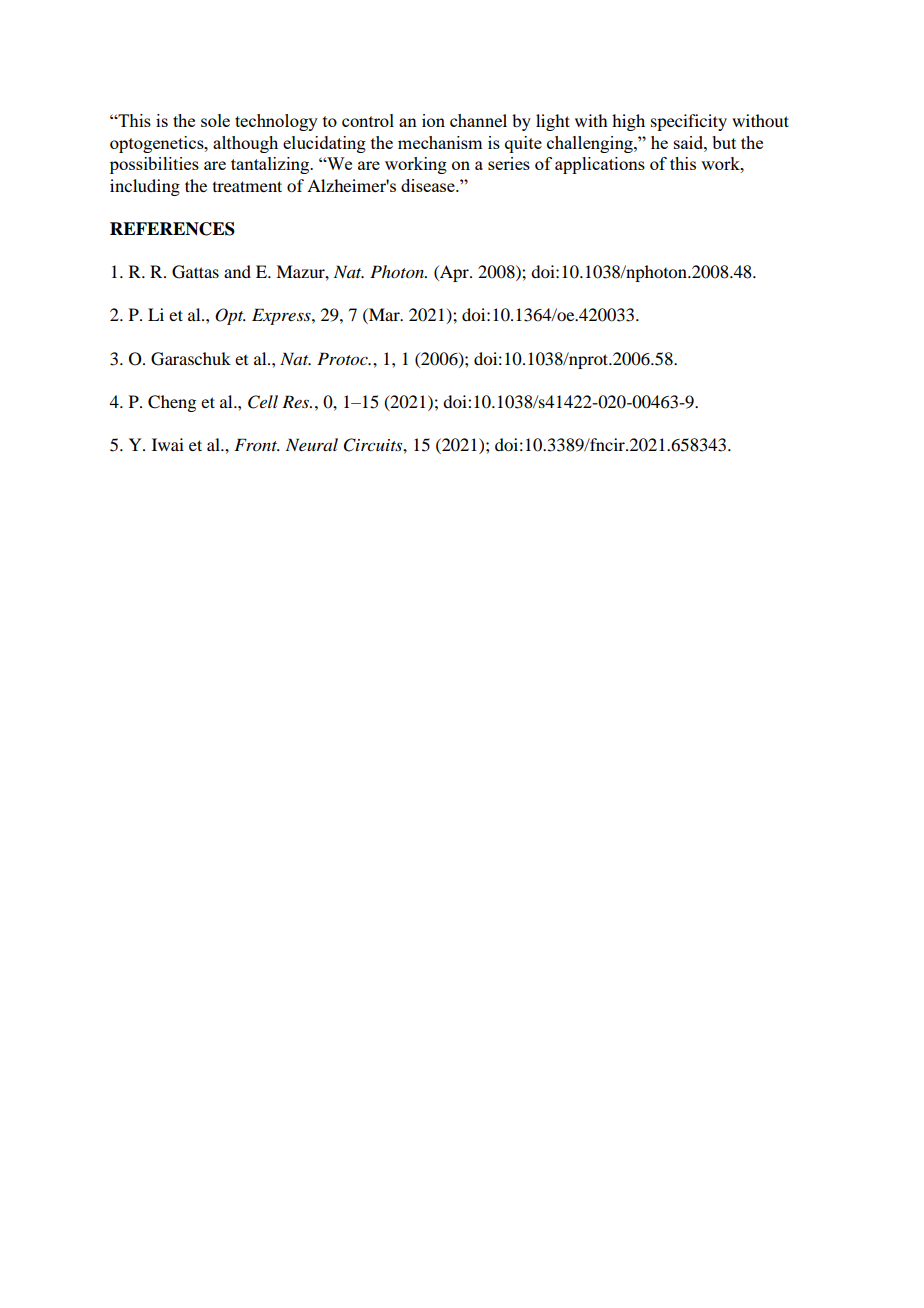 The height and width of the page is (1308, 924). Describe the element at coordinates (628, 122) in the page. I see `high` at that location.
